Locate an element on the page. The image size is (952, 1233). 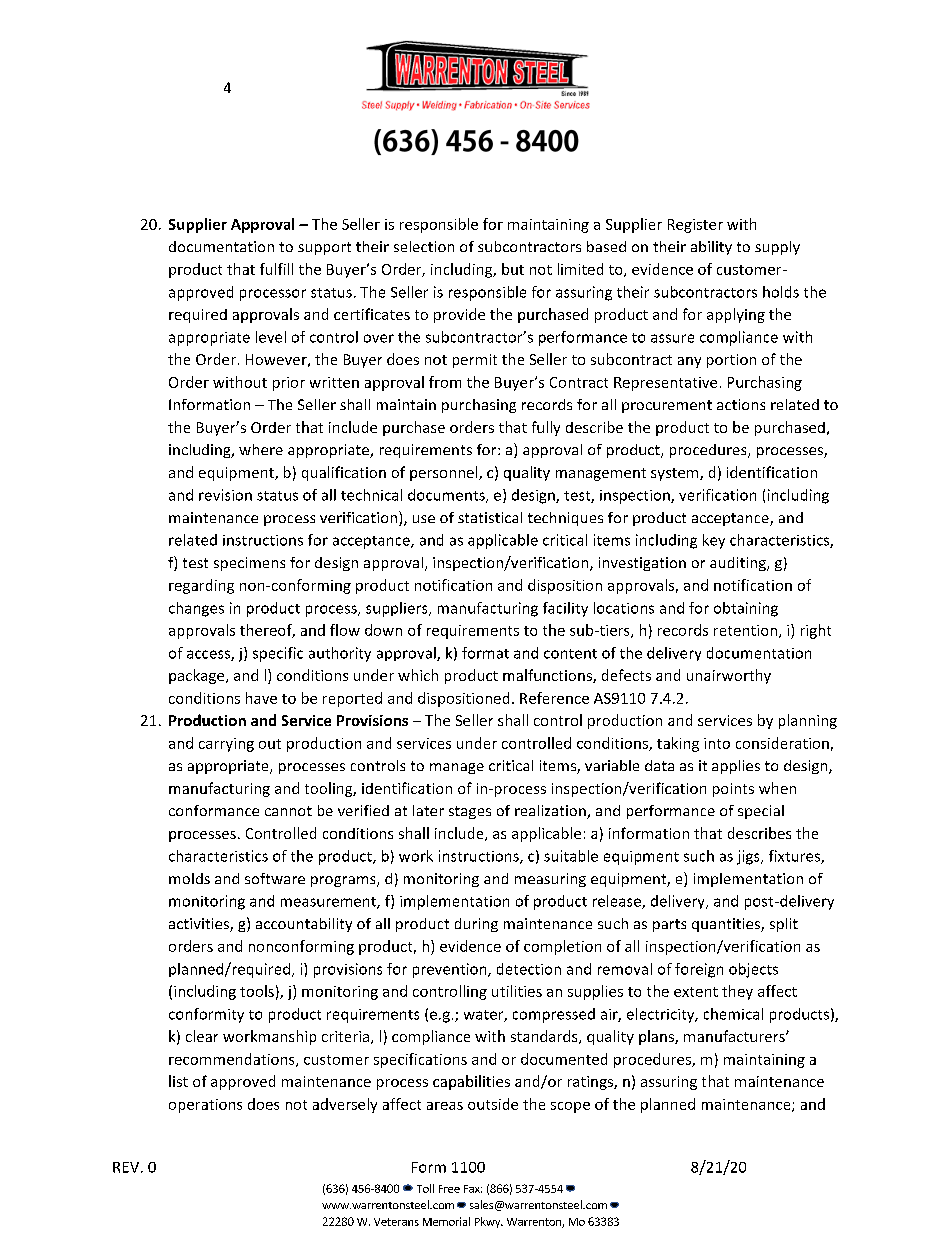
system is located at coordinates (676, 474).
